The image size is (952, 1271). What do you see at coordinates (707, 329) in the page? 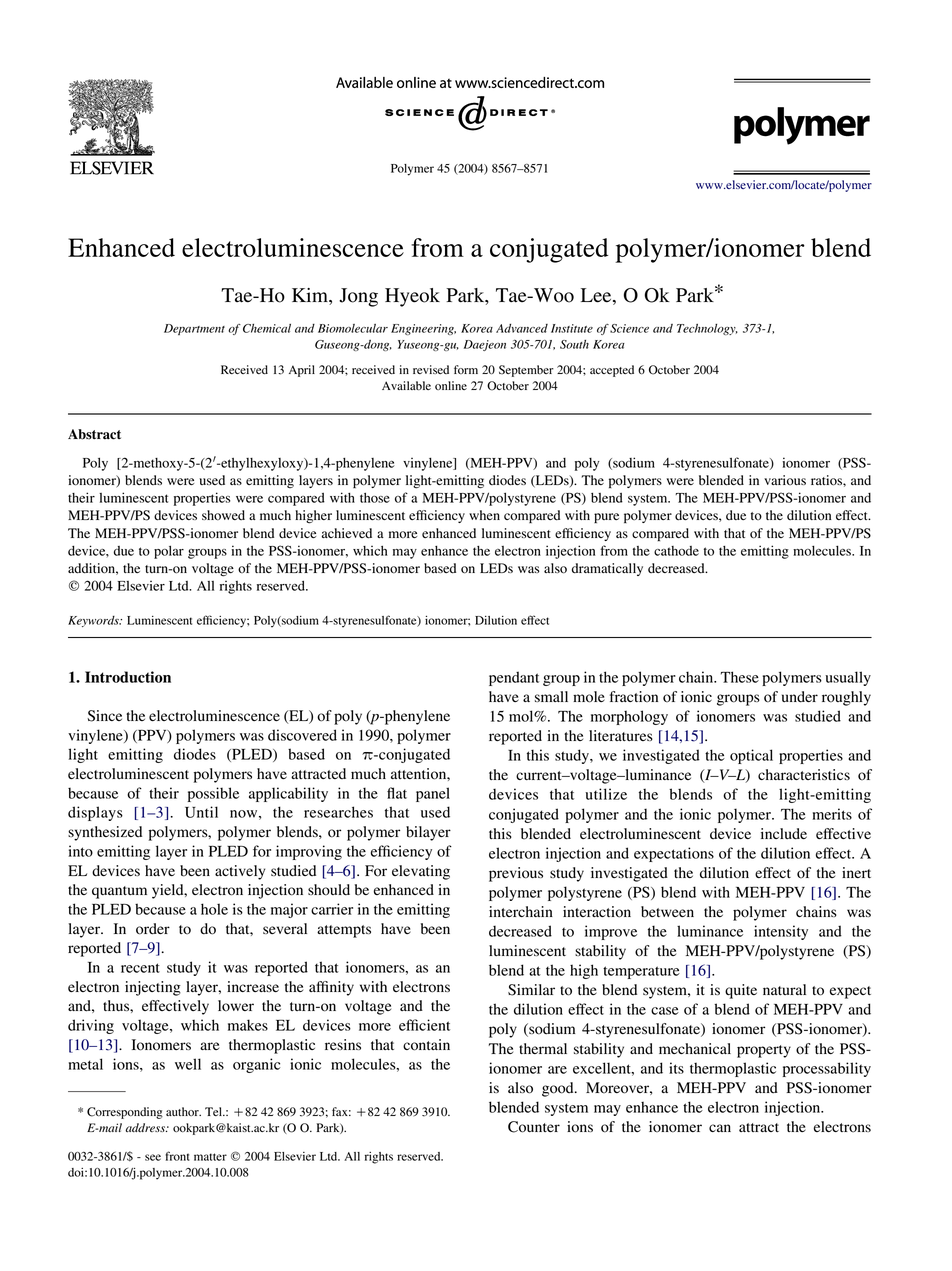
I see `Technology` at bounding box center [707, 329].
